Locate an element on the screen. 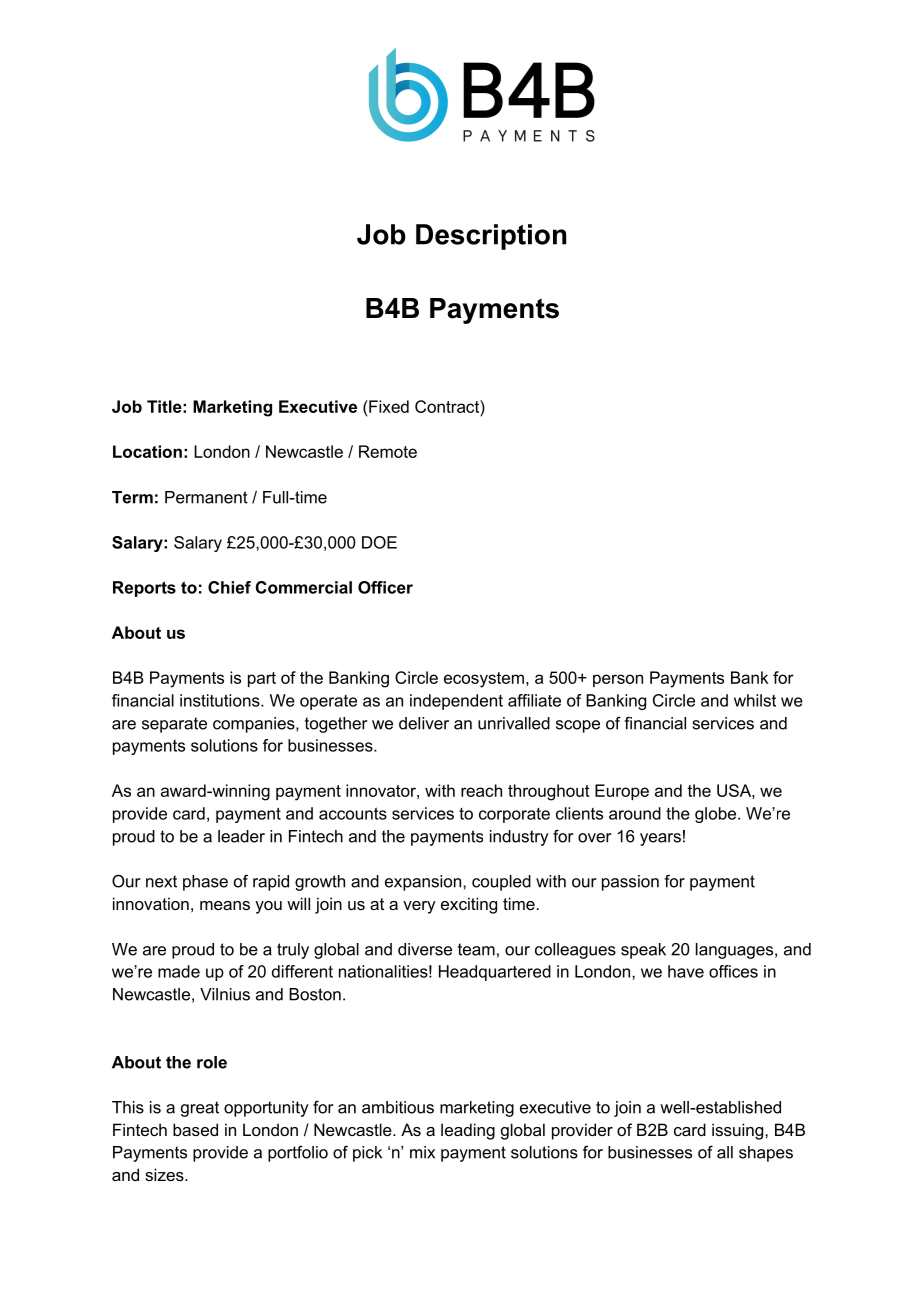 The width and height of the screenshot is (924, 1308). Permanent is located at coordinates (206, 497).
